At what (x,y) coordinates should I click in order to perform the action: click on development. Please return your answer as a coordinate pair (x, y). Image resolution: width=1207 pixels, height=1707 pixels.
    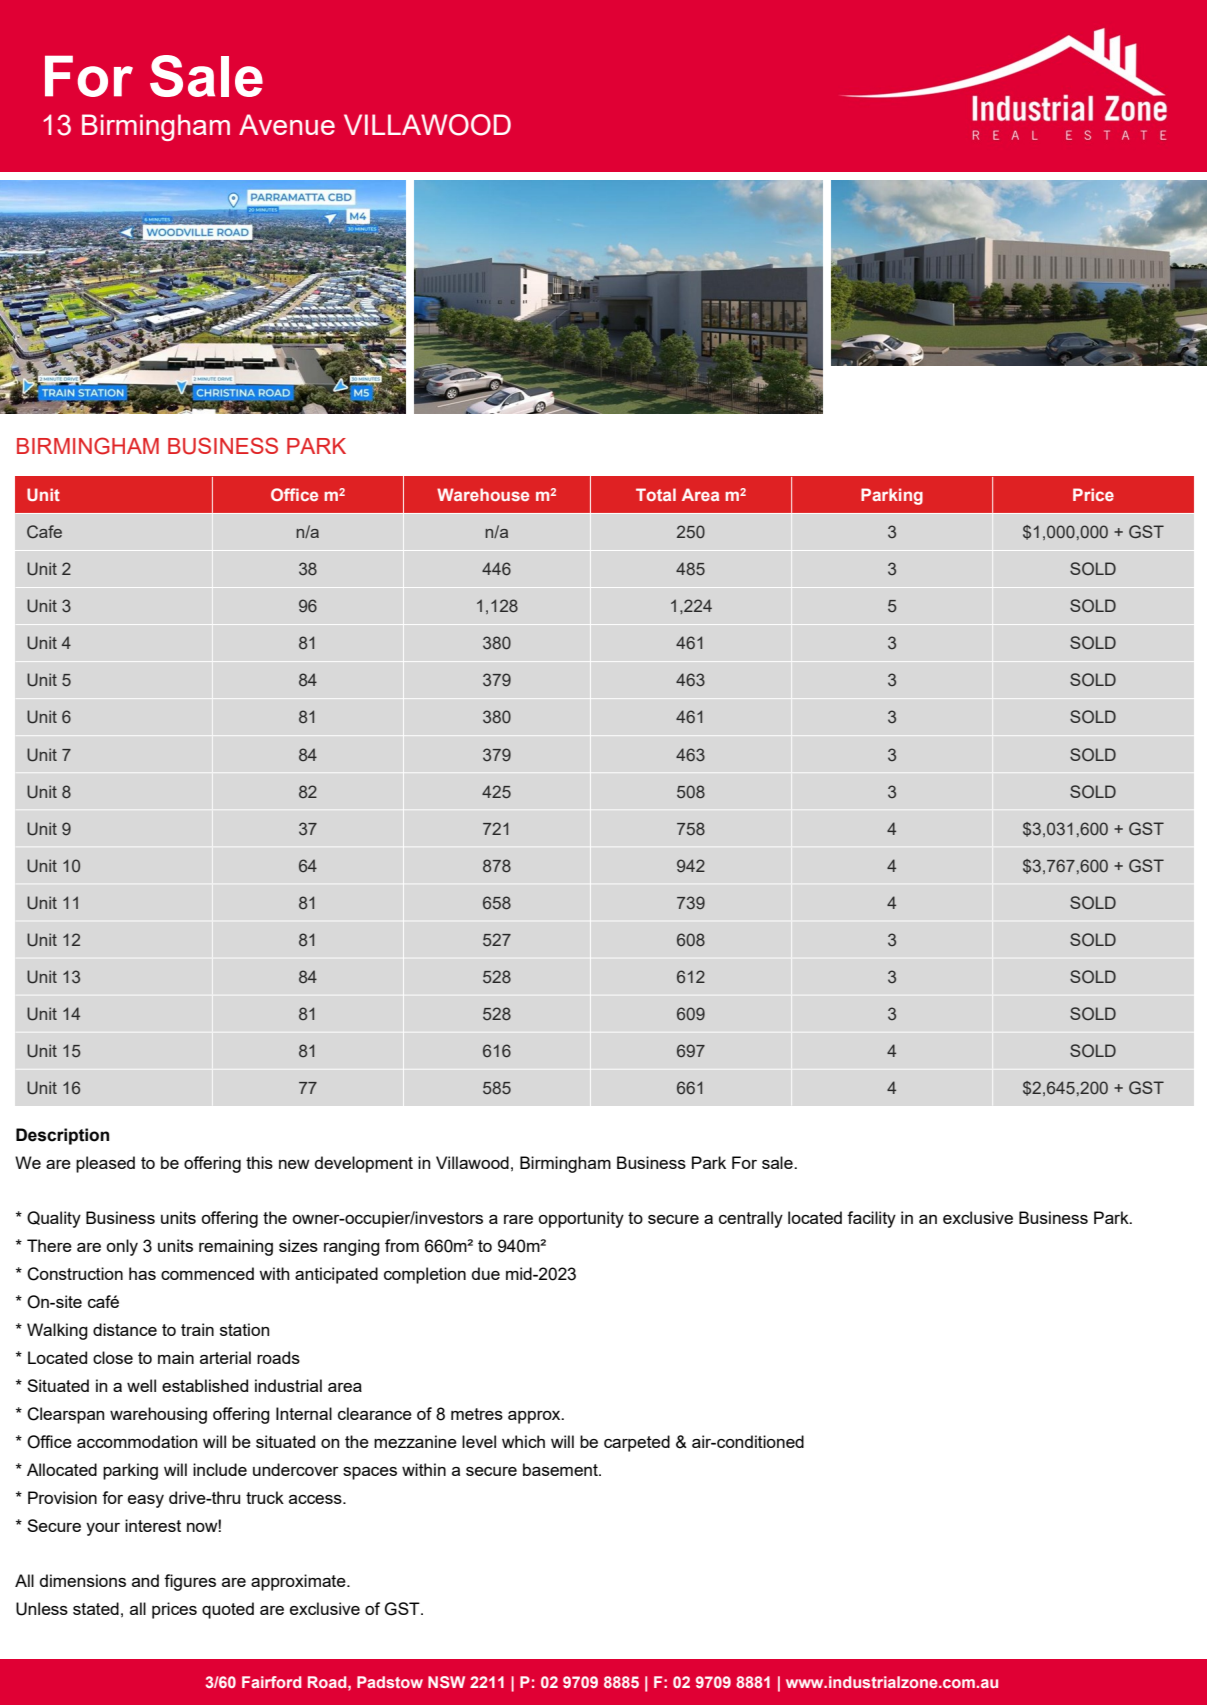
    Looking at the image, I should click on (364, 1164).
